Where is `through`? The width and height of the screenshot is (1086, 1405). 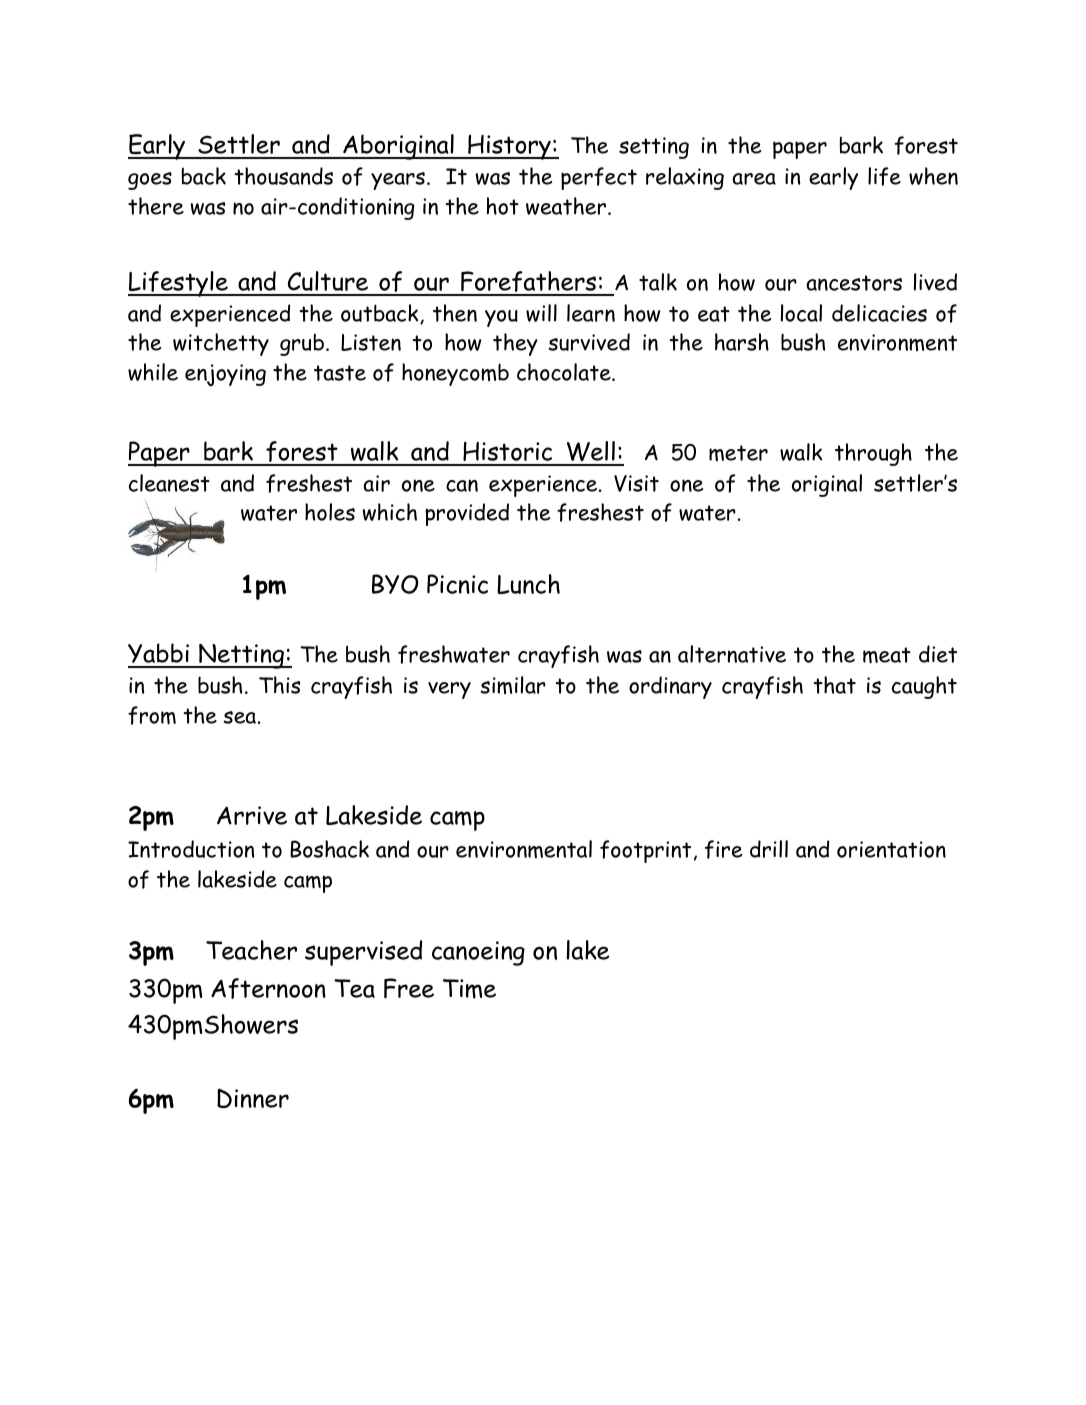
through is located at coordinates (873, 454).
